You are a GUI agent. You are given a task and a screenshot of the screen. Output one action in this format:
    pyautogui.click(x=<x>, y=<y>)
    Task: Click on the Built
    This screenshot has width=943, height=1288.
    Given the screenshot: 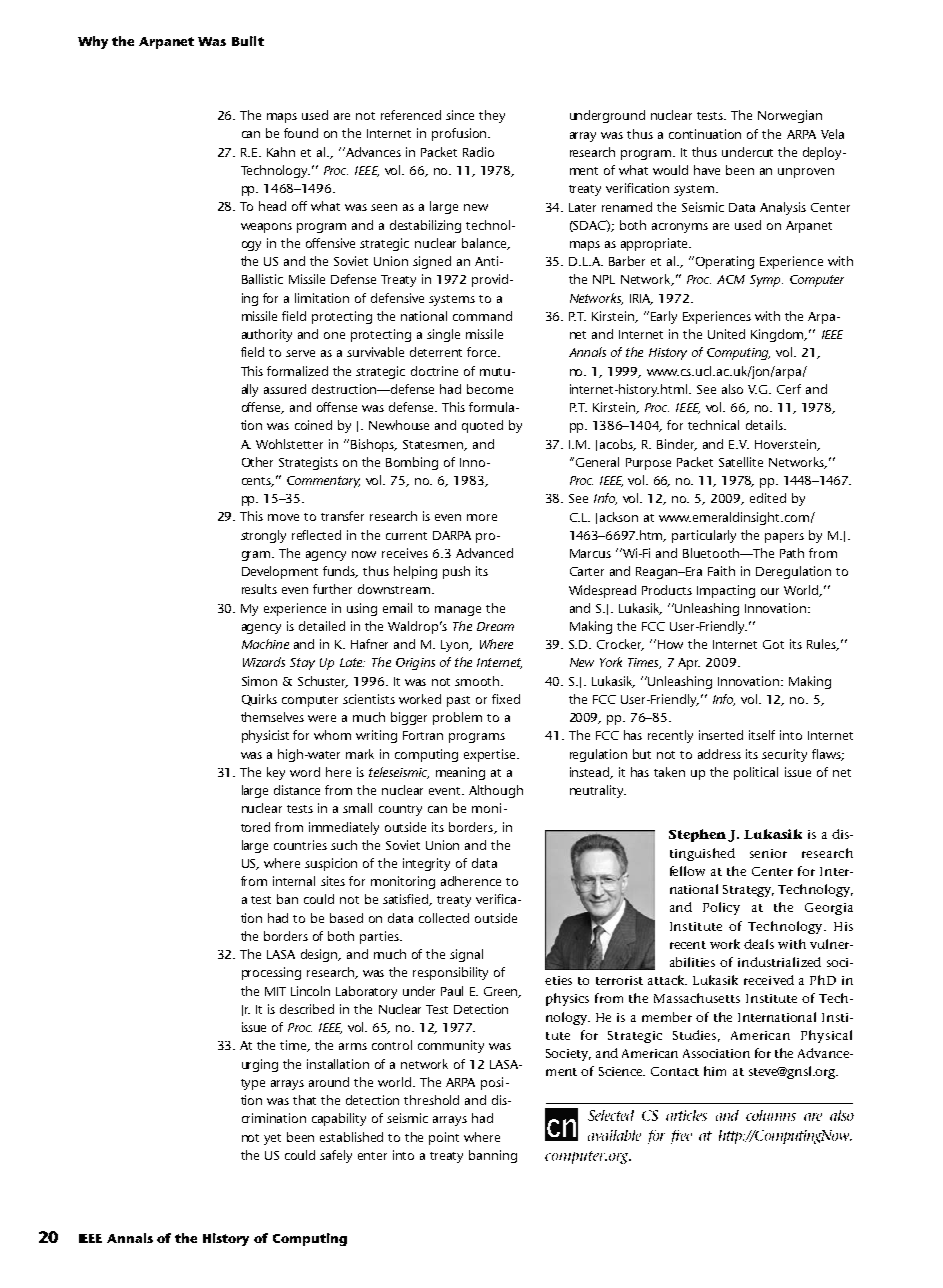 What is the action you would take?
    pyautogui.click(x=248, y=41)
